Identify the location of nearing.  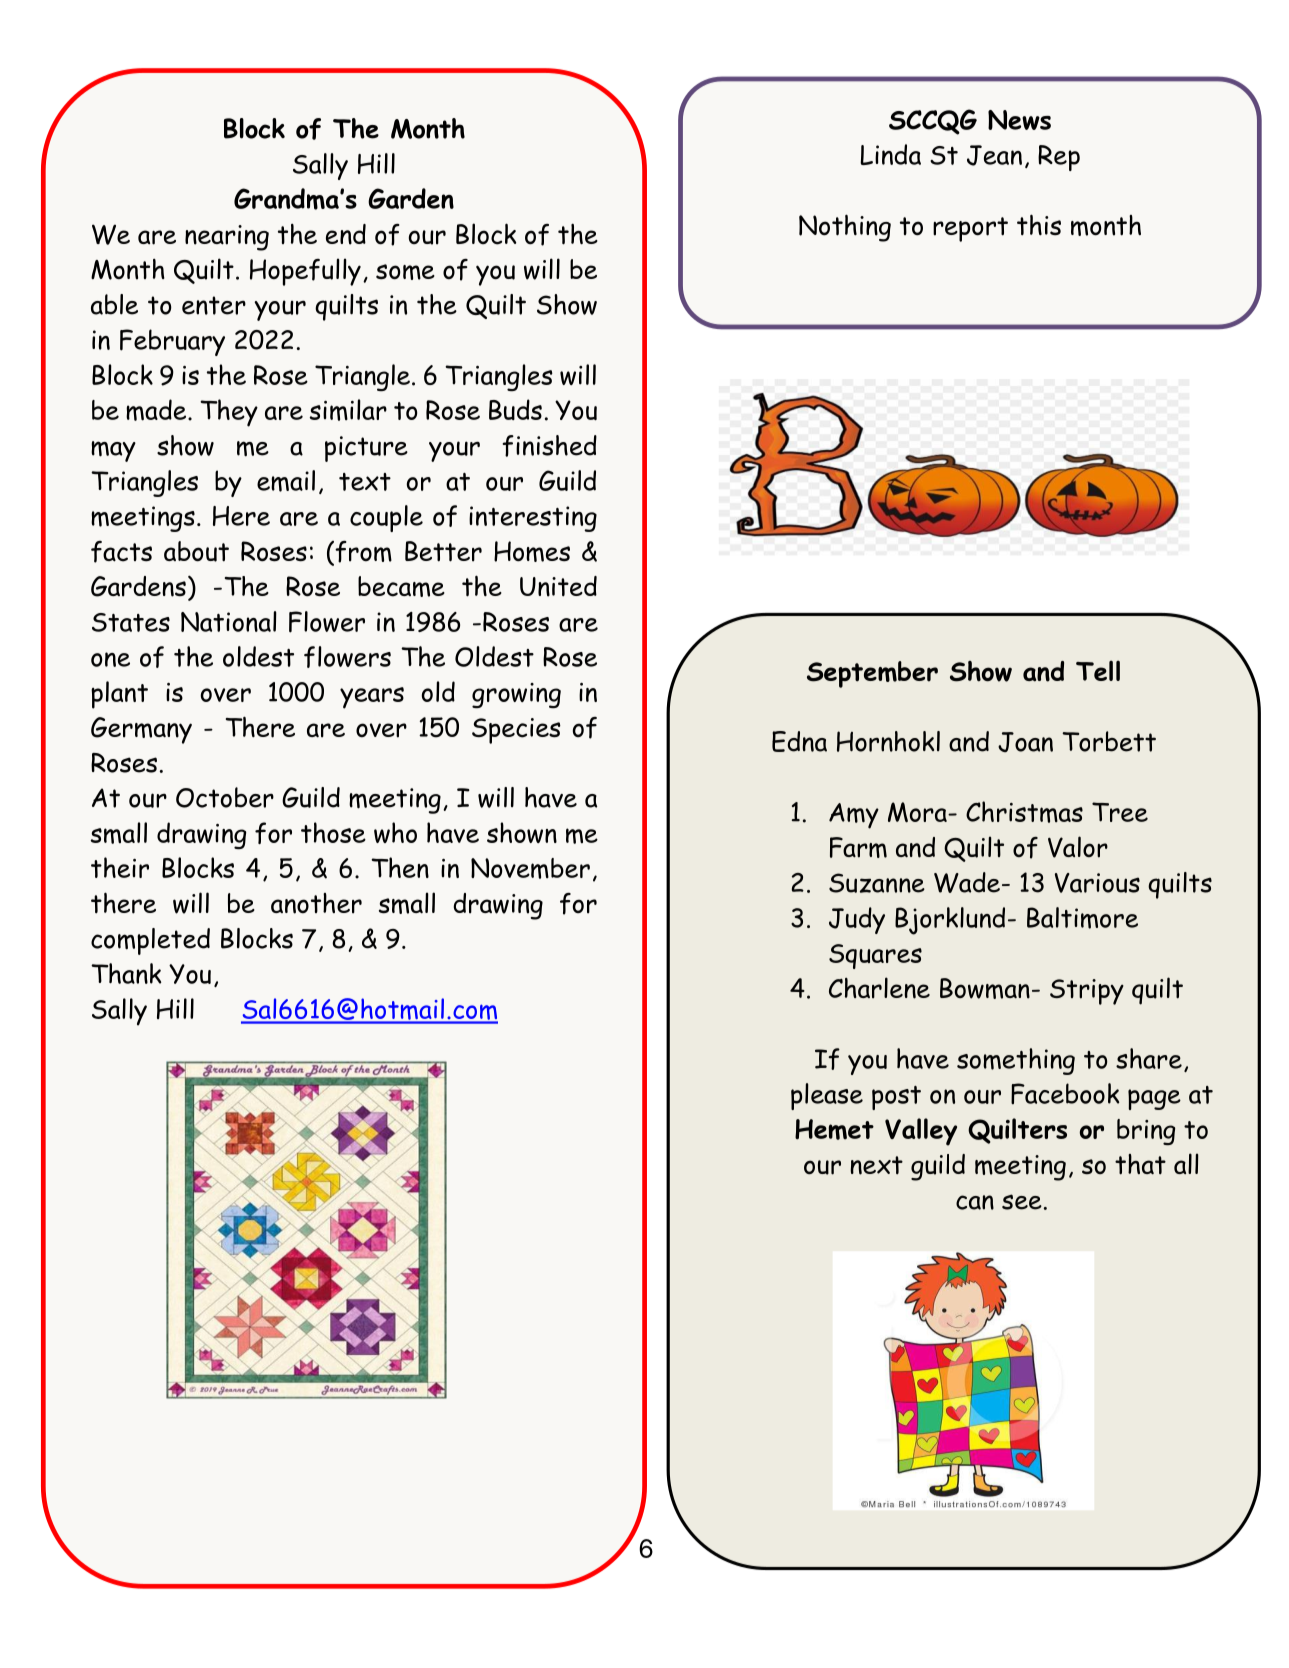
(227, 238).
